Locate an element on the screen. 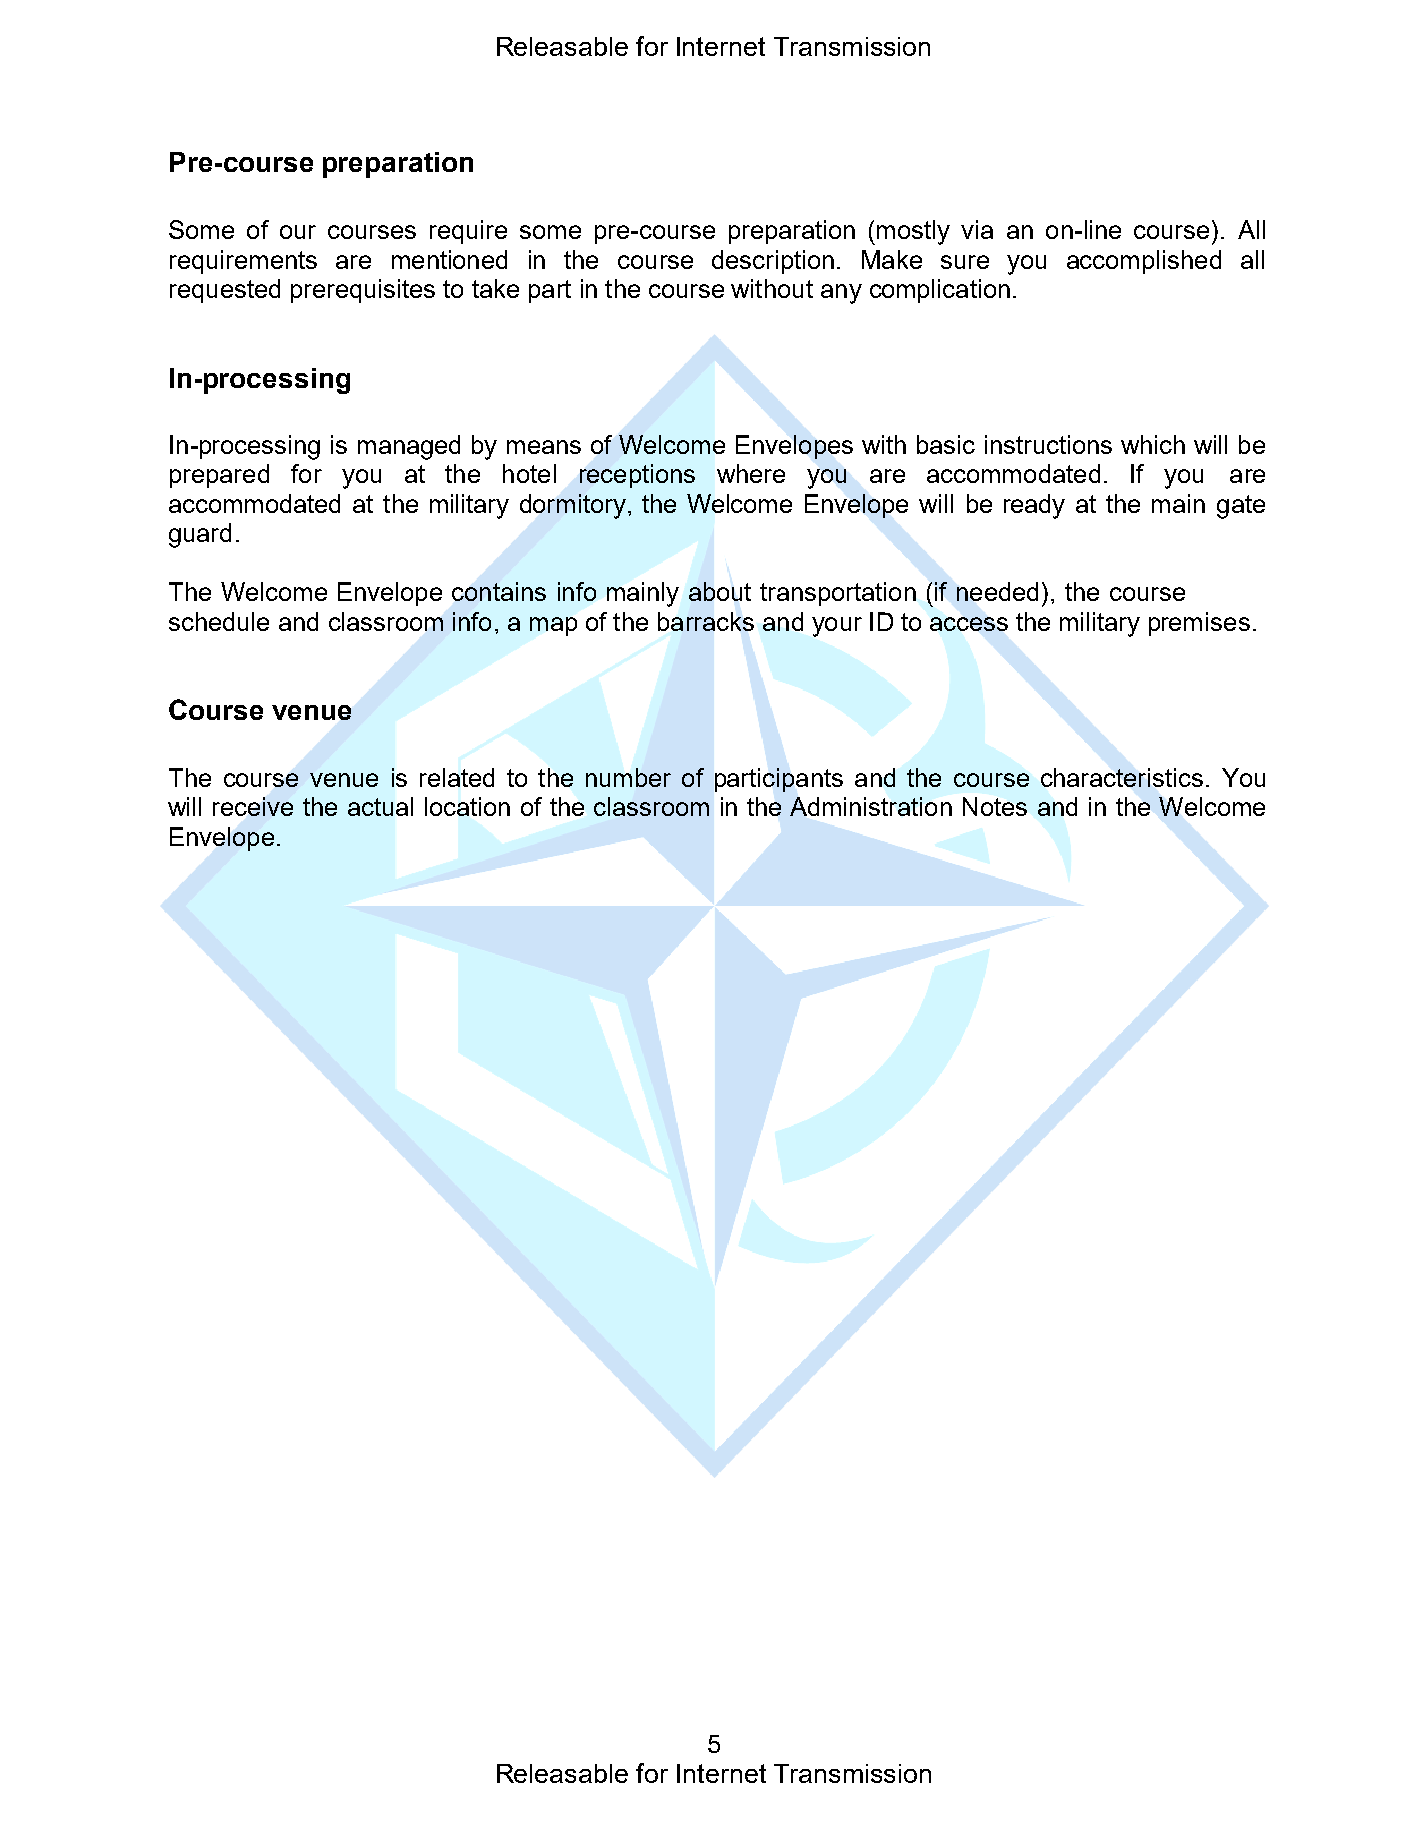 The image size is (1428, 1848). mentioned is located at coordinates (449, 259).
